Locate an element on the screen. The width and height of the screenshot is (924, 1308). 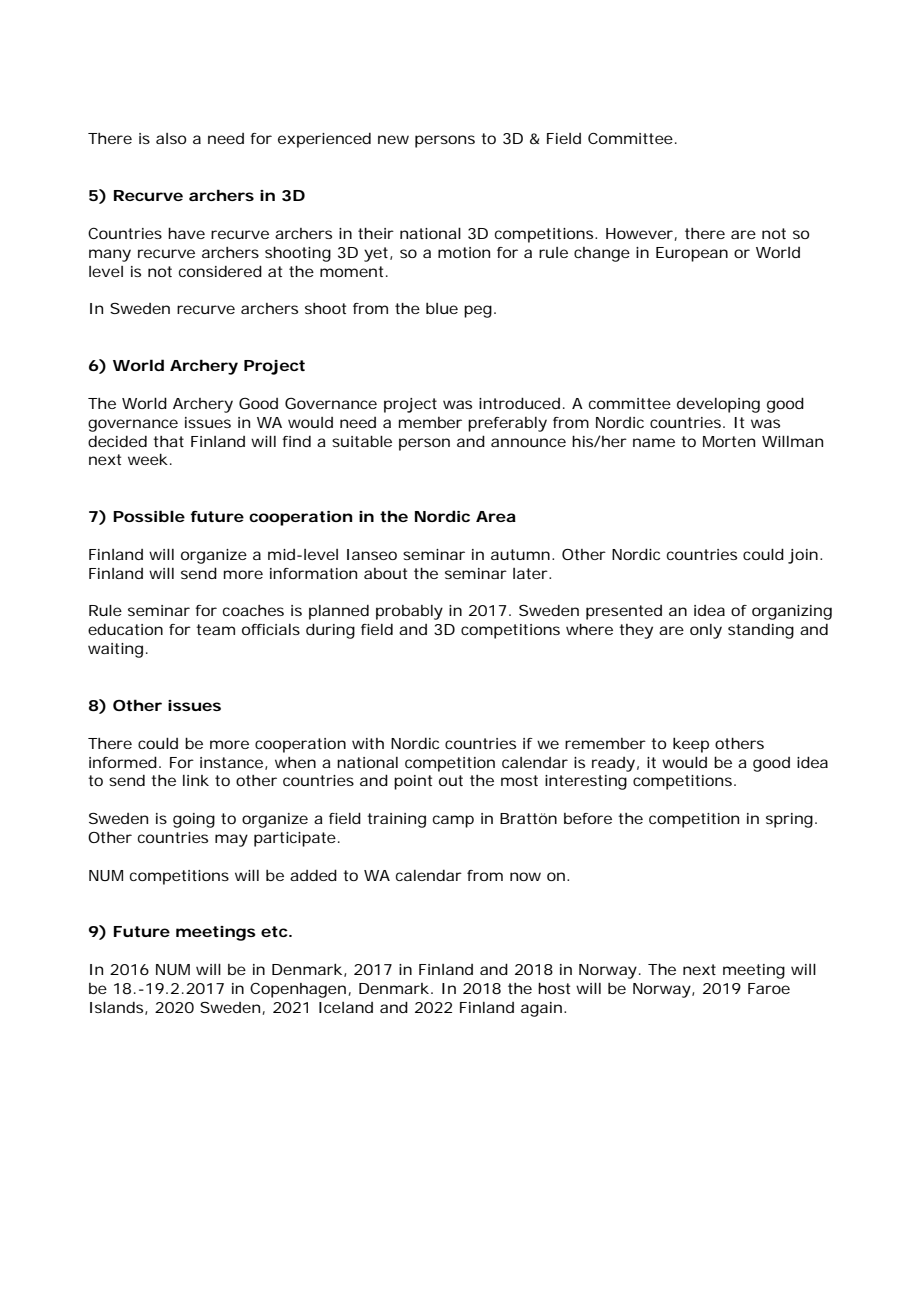
again is located at coordinates (541, 1009).
